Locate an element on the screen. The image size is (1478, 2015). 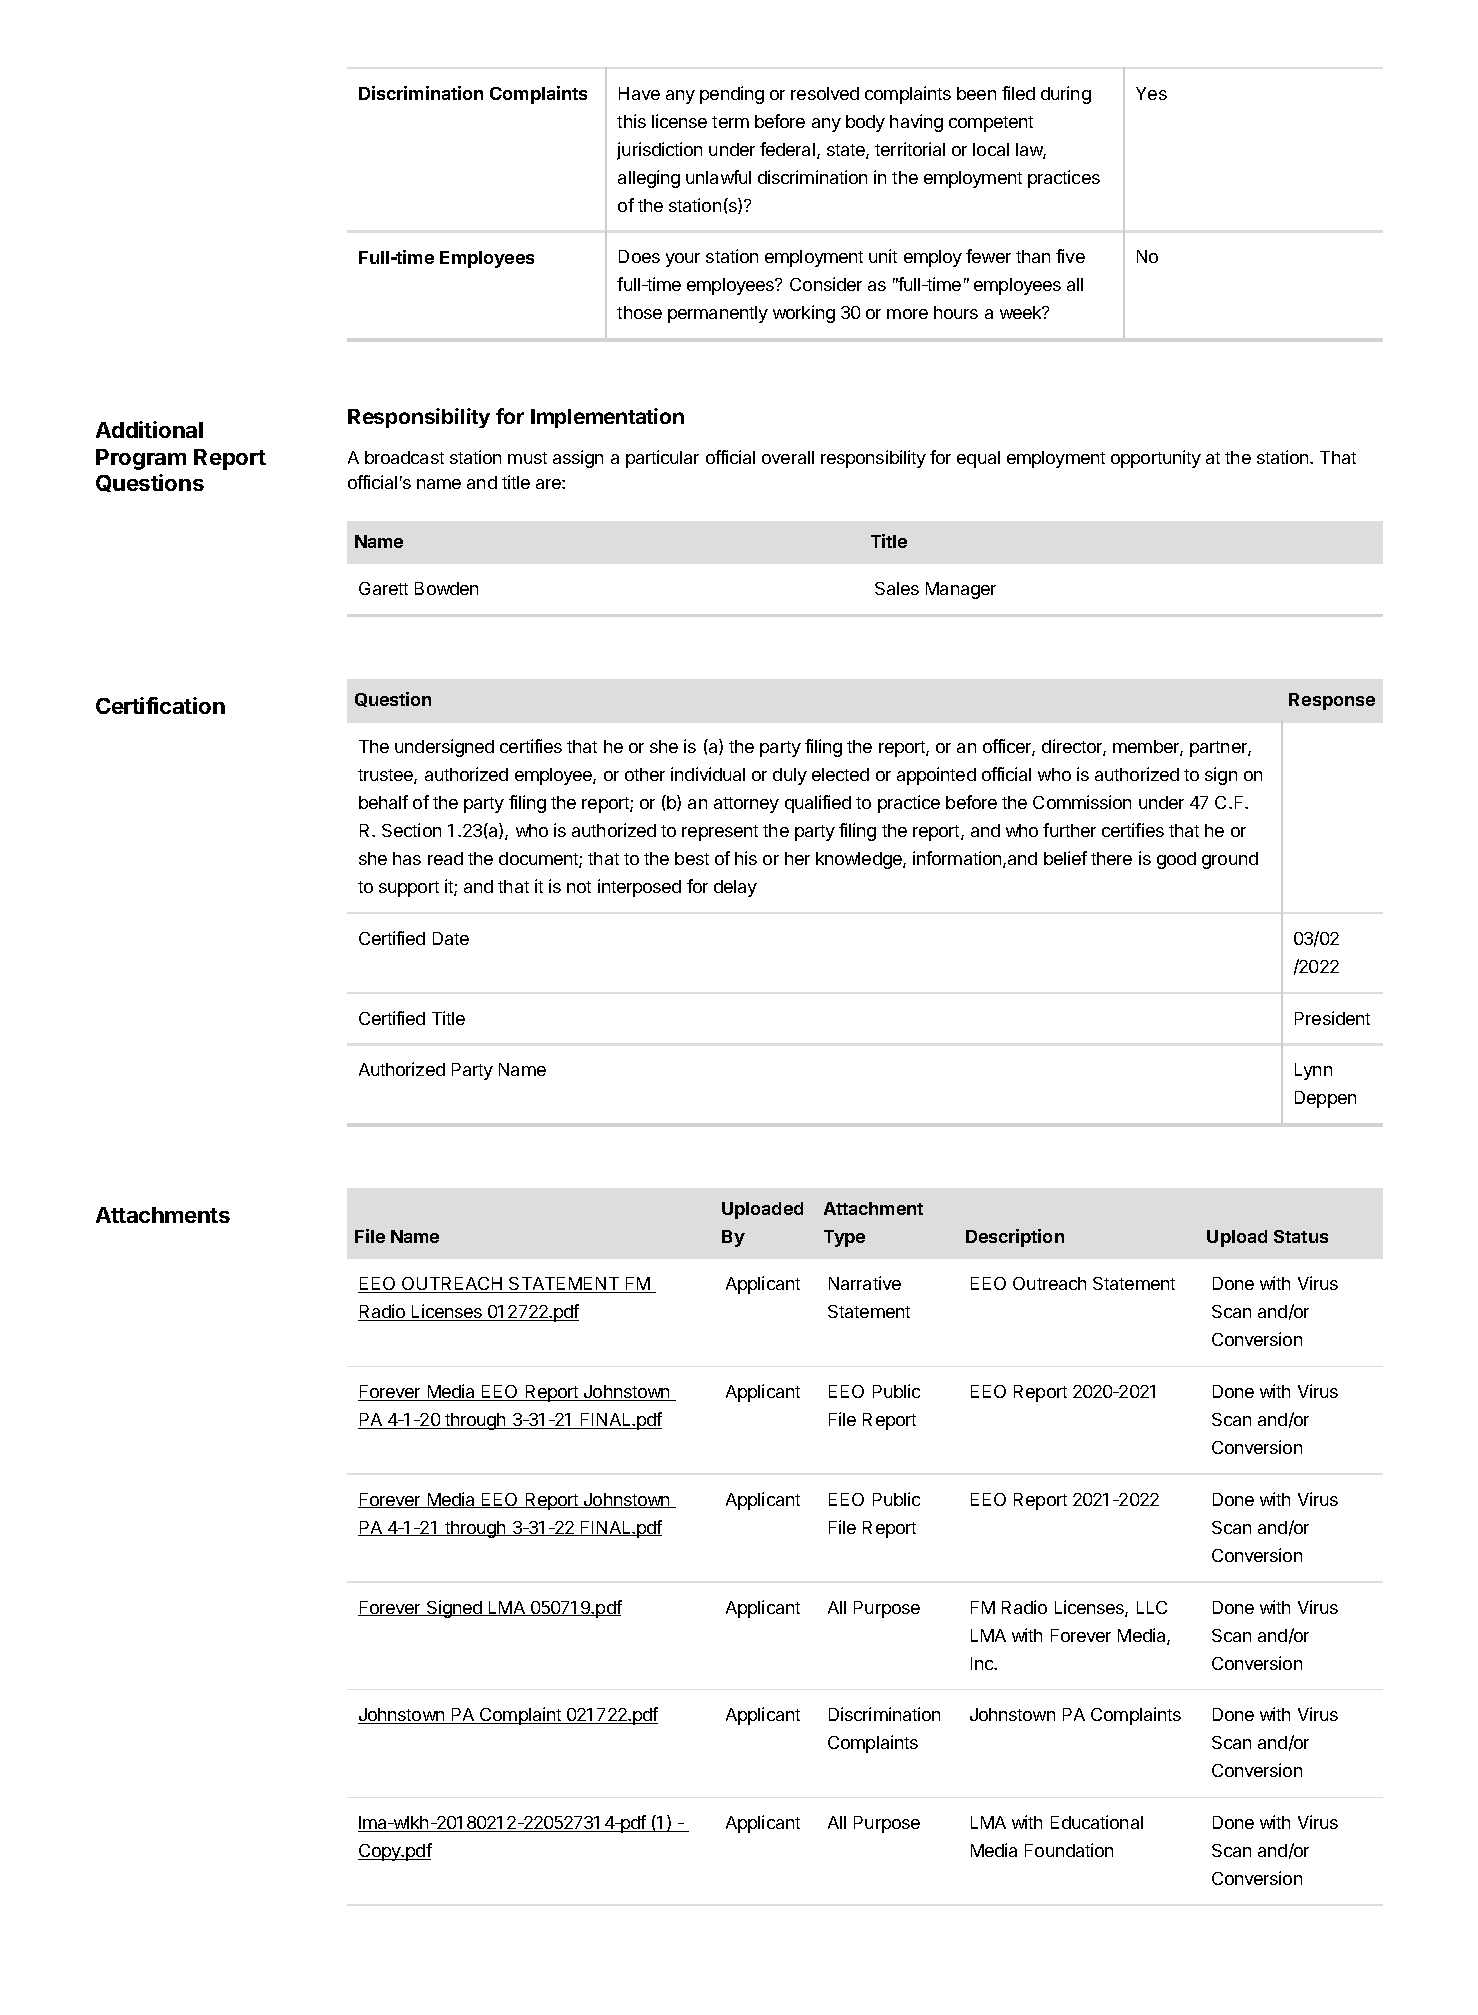
Foundation is located at coordinates (1069, 1850).
